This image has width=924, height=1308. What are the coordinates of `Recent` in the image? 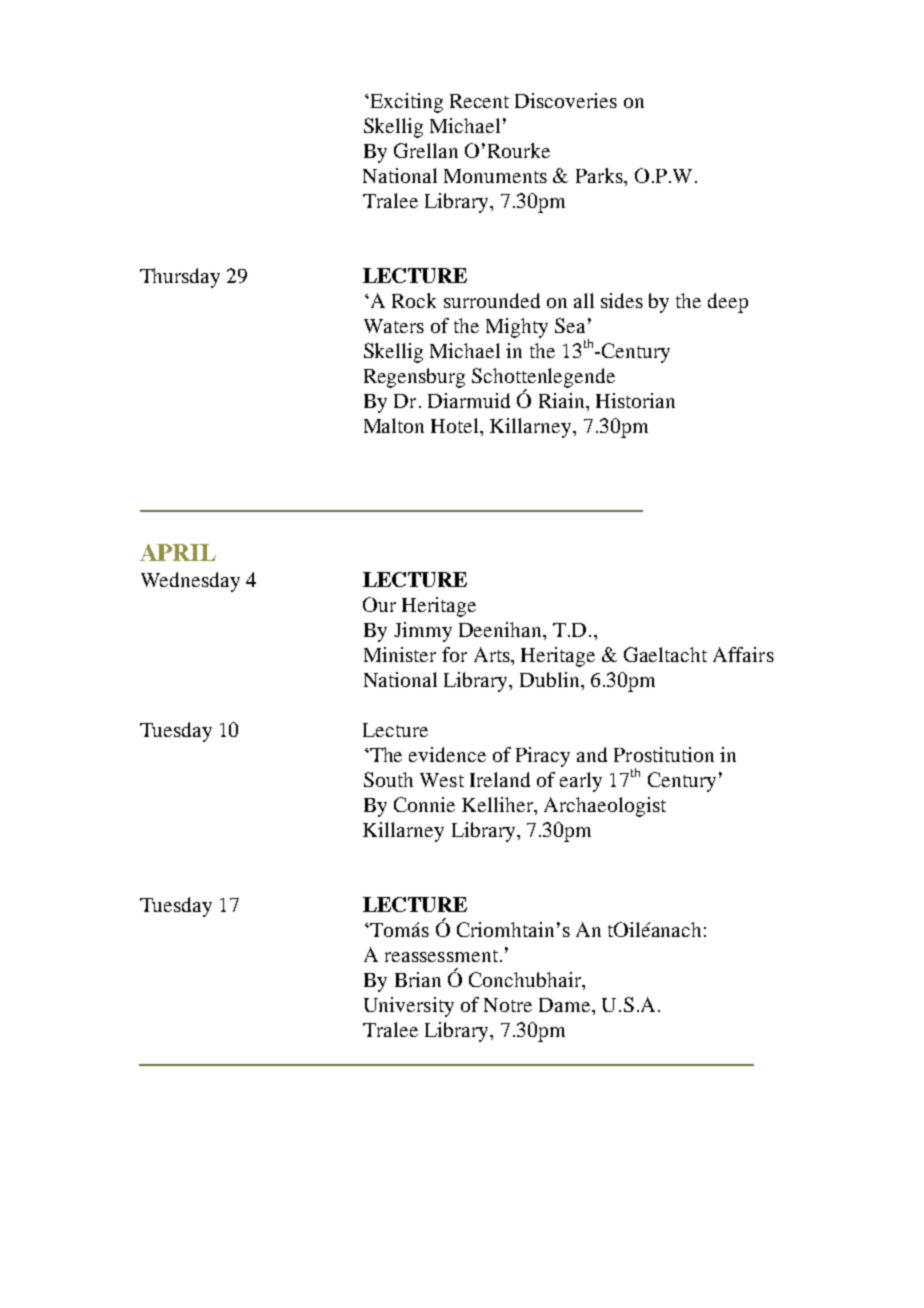 It's located at (479, 101).
